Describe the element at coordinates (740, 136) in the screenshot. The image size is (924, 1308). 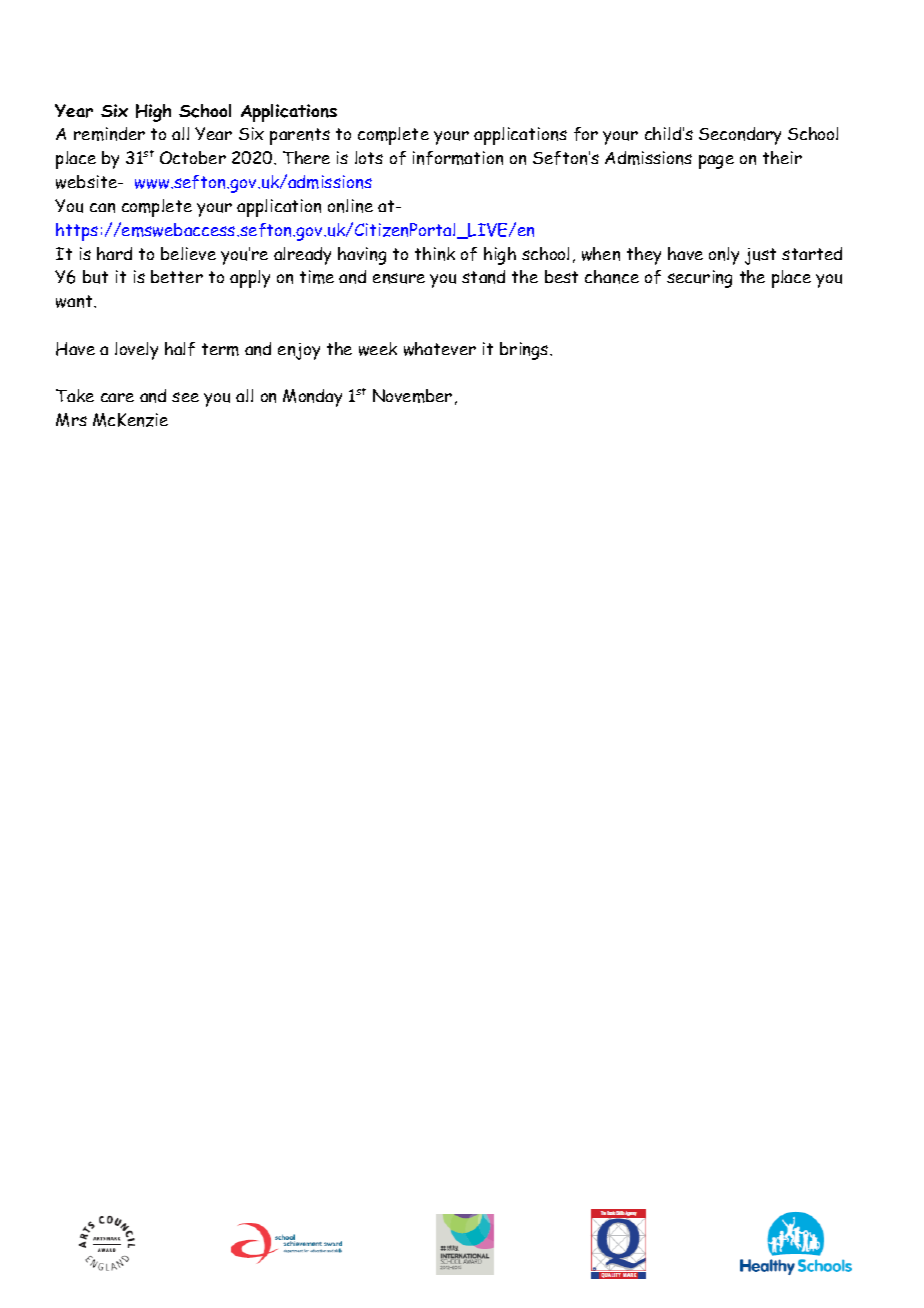
I see `Secondary` at that location.
